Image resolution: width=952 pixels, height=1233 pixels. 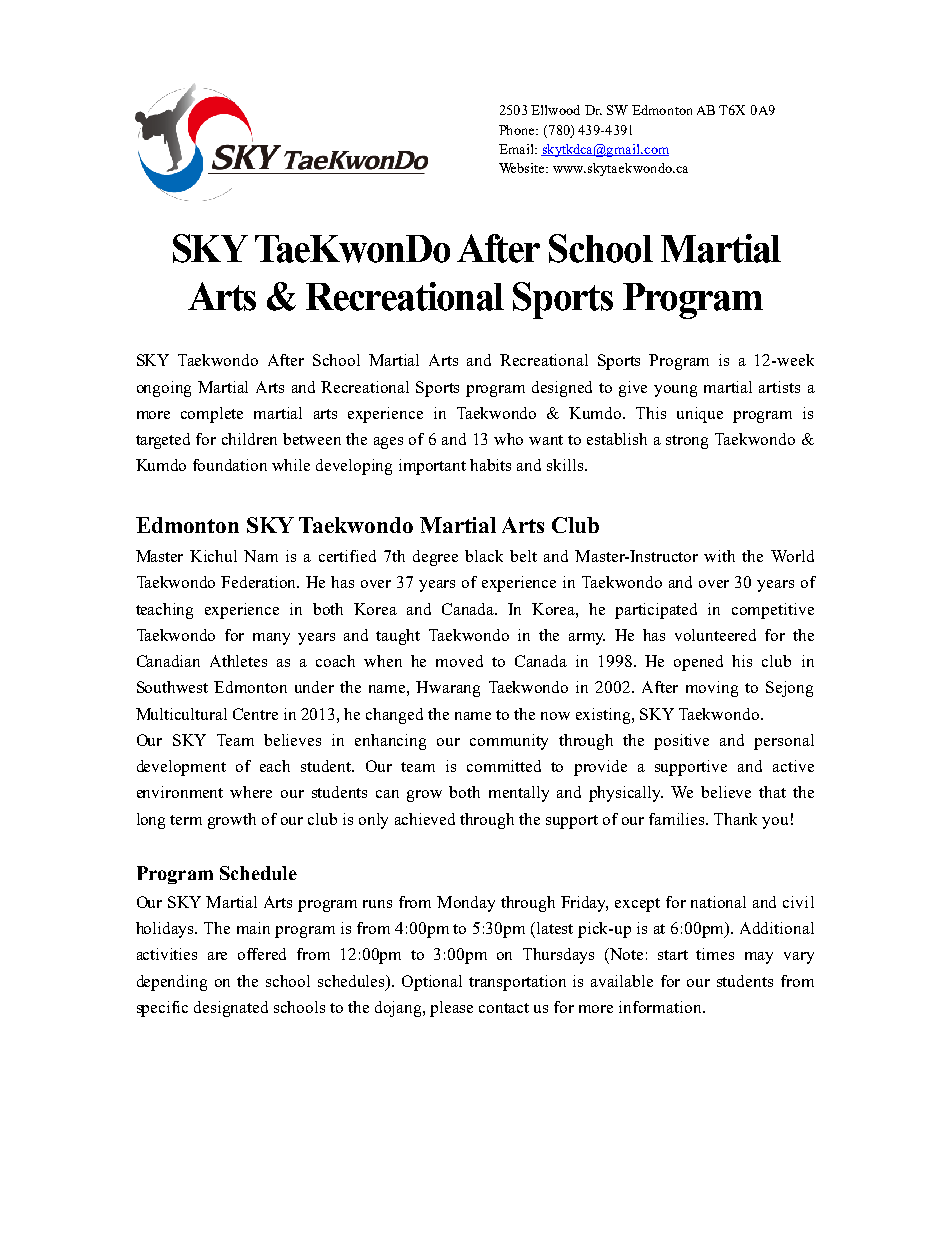 I want to click on where, so click(x=251, y=792).
